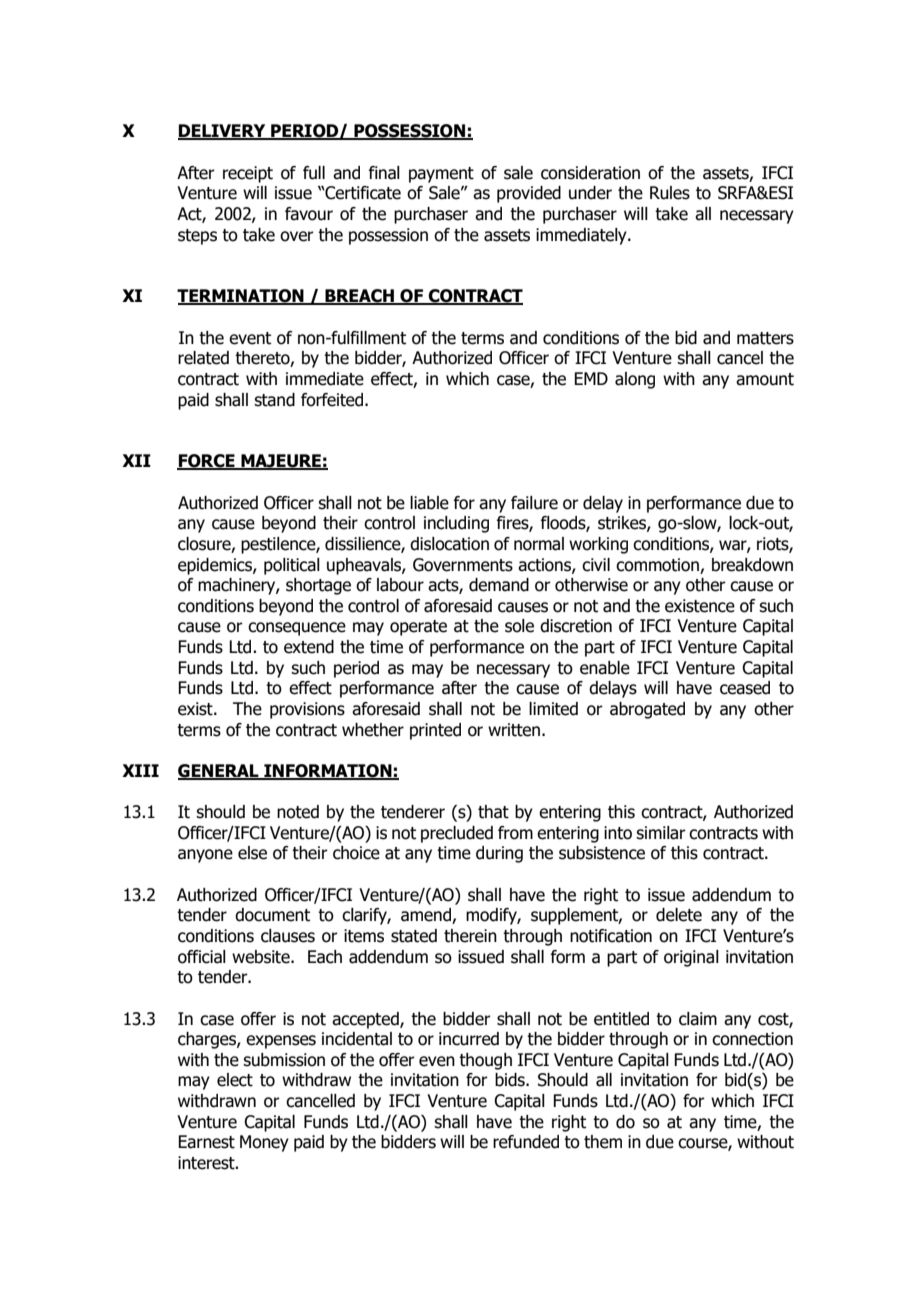 This screenshot has height=1308, width=924. Describe the element at coordinates (206, 1142) in the screenshot. I see `Earnest` at that location.
